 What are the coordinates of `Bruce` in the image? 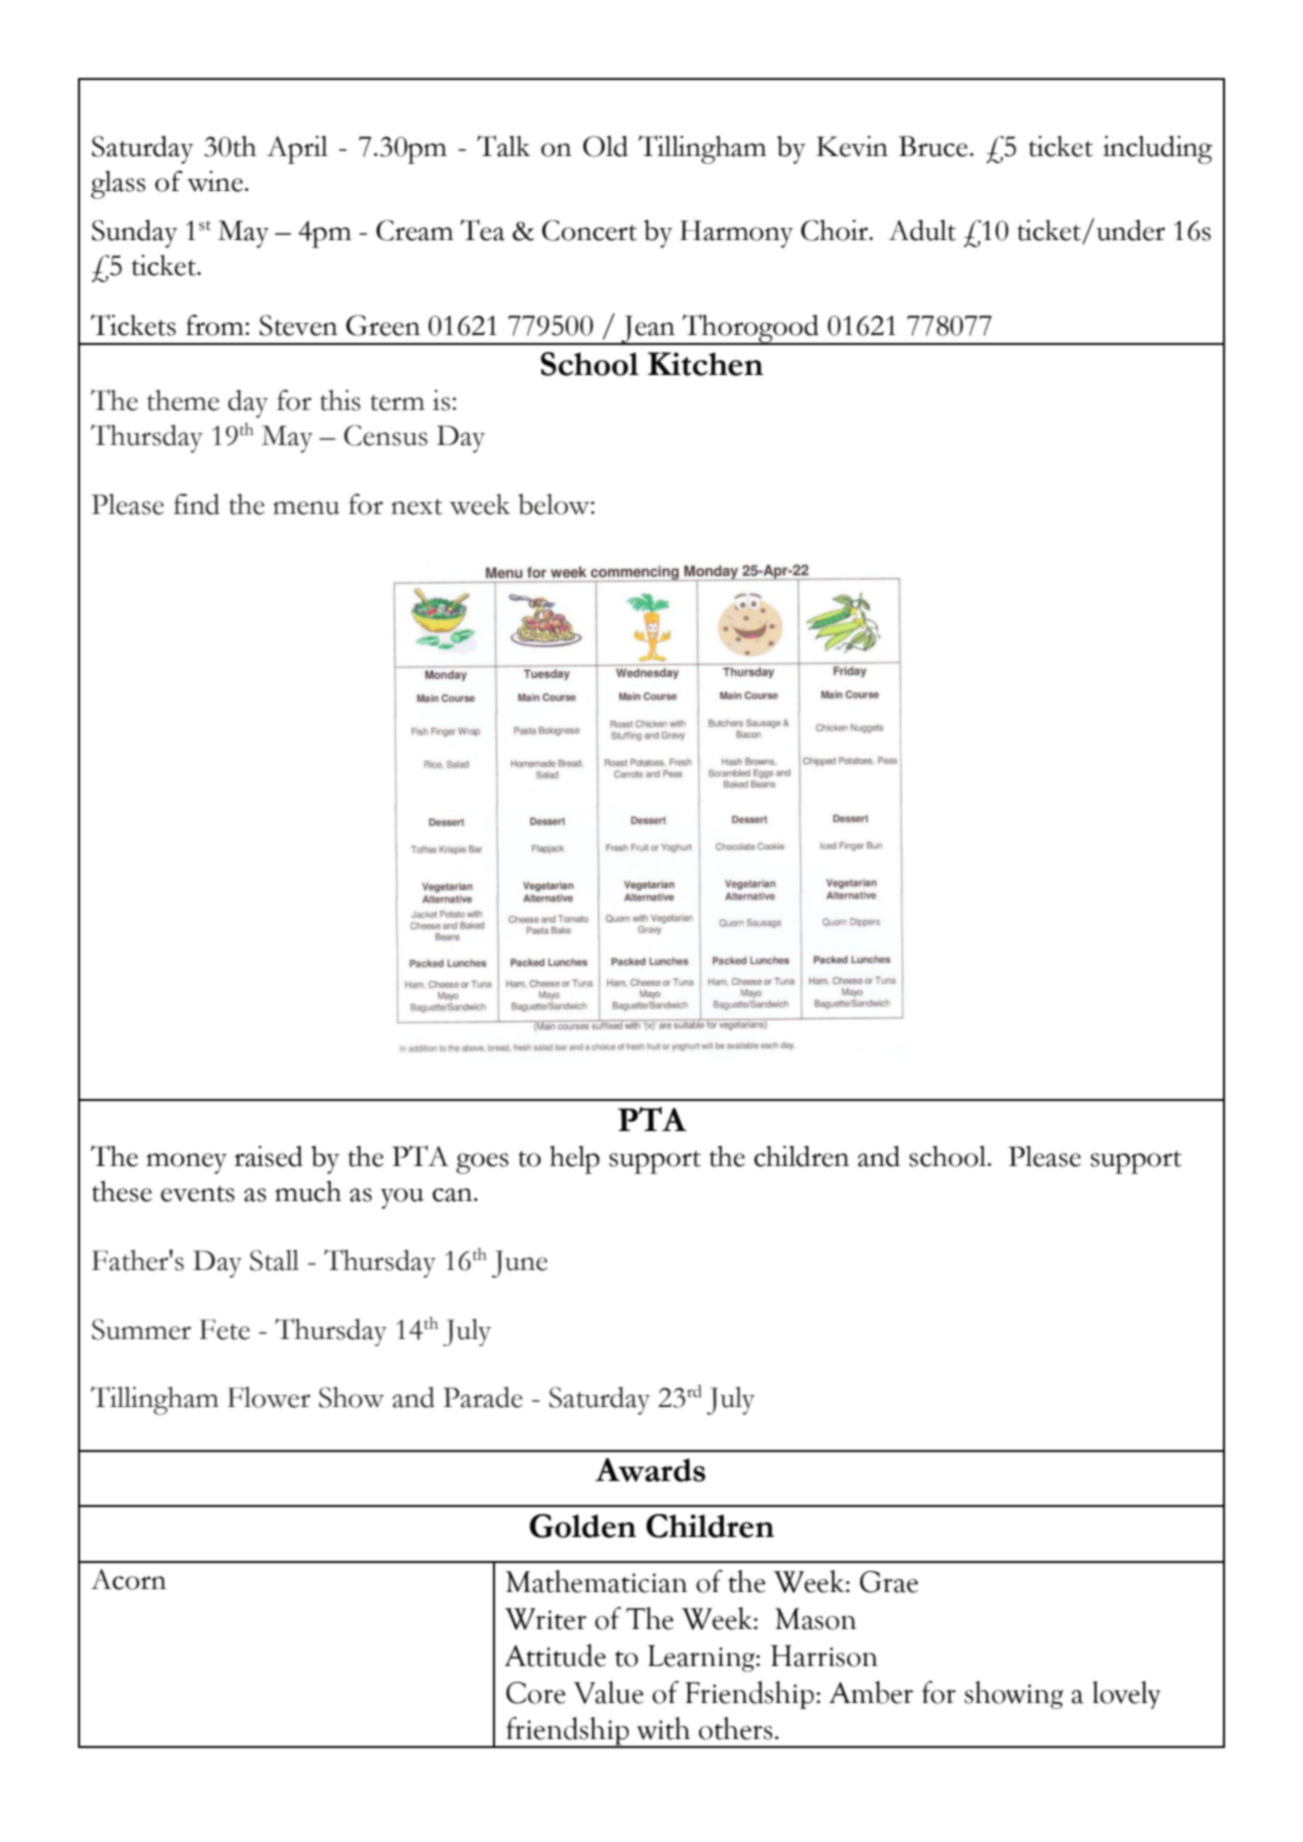 It's located at (933, 146).
